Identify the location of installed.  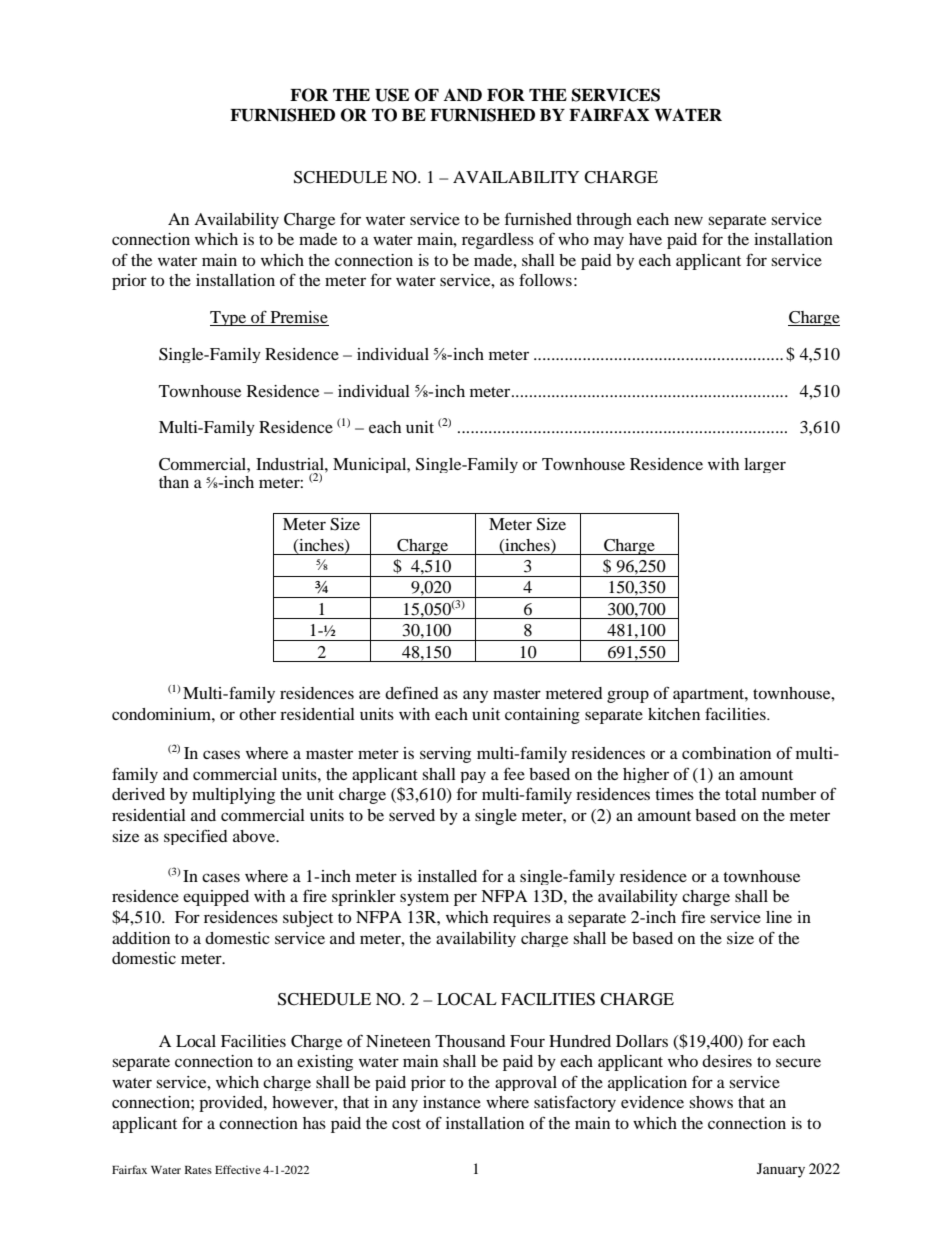
(447, 876).
